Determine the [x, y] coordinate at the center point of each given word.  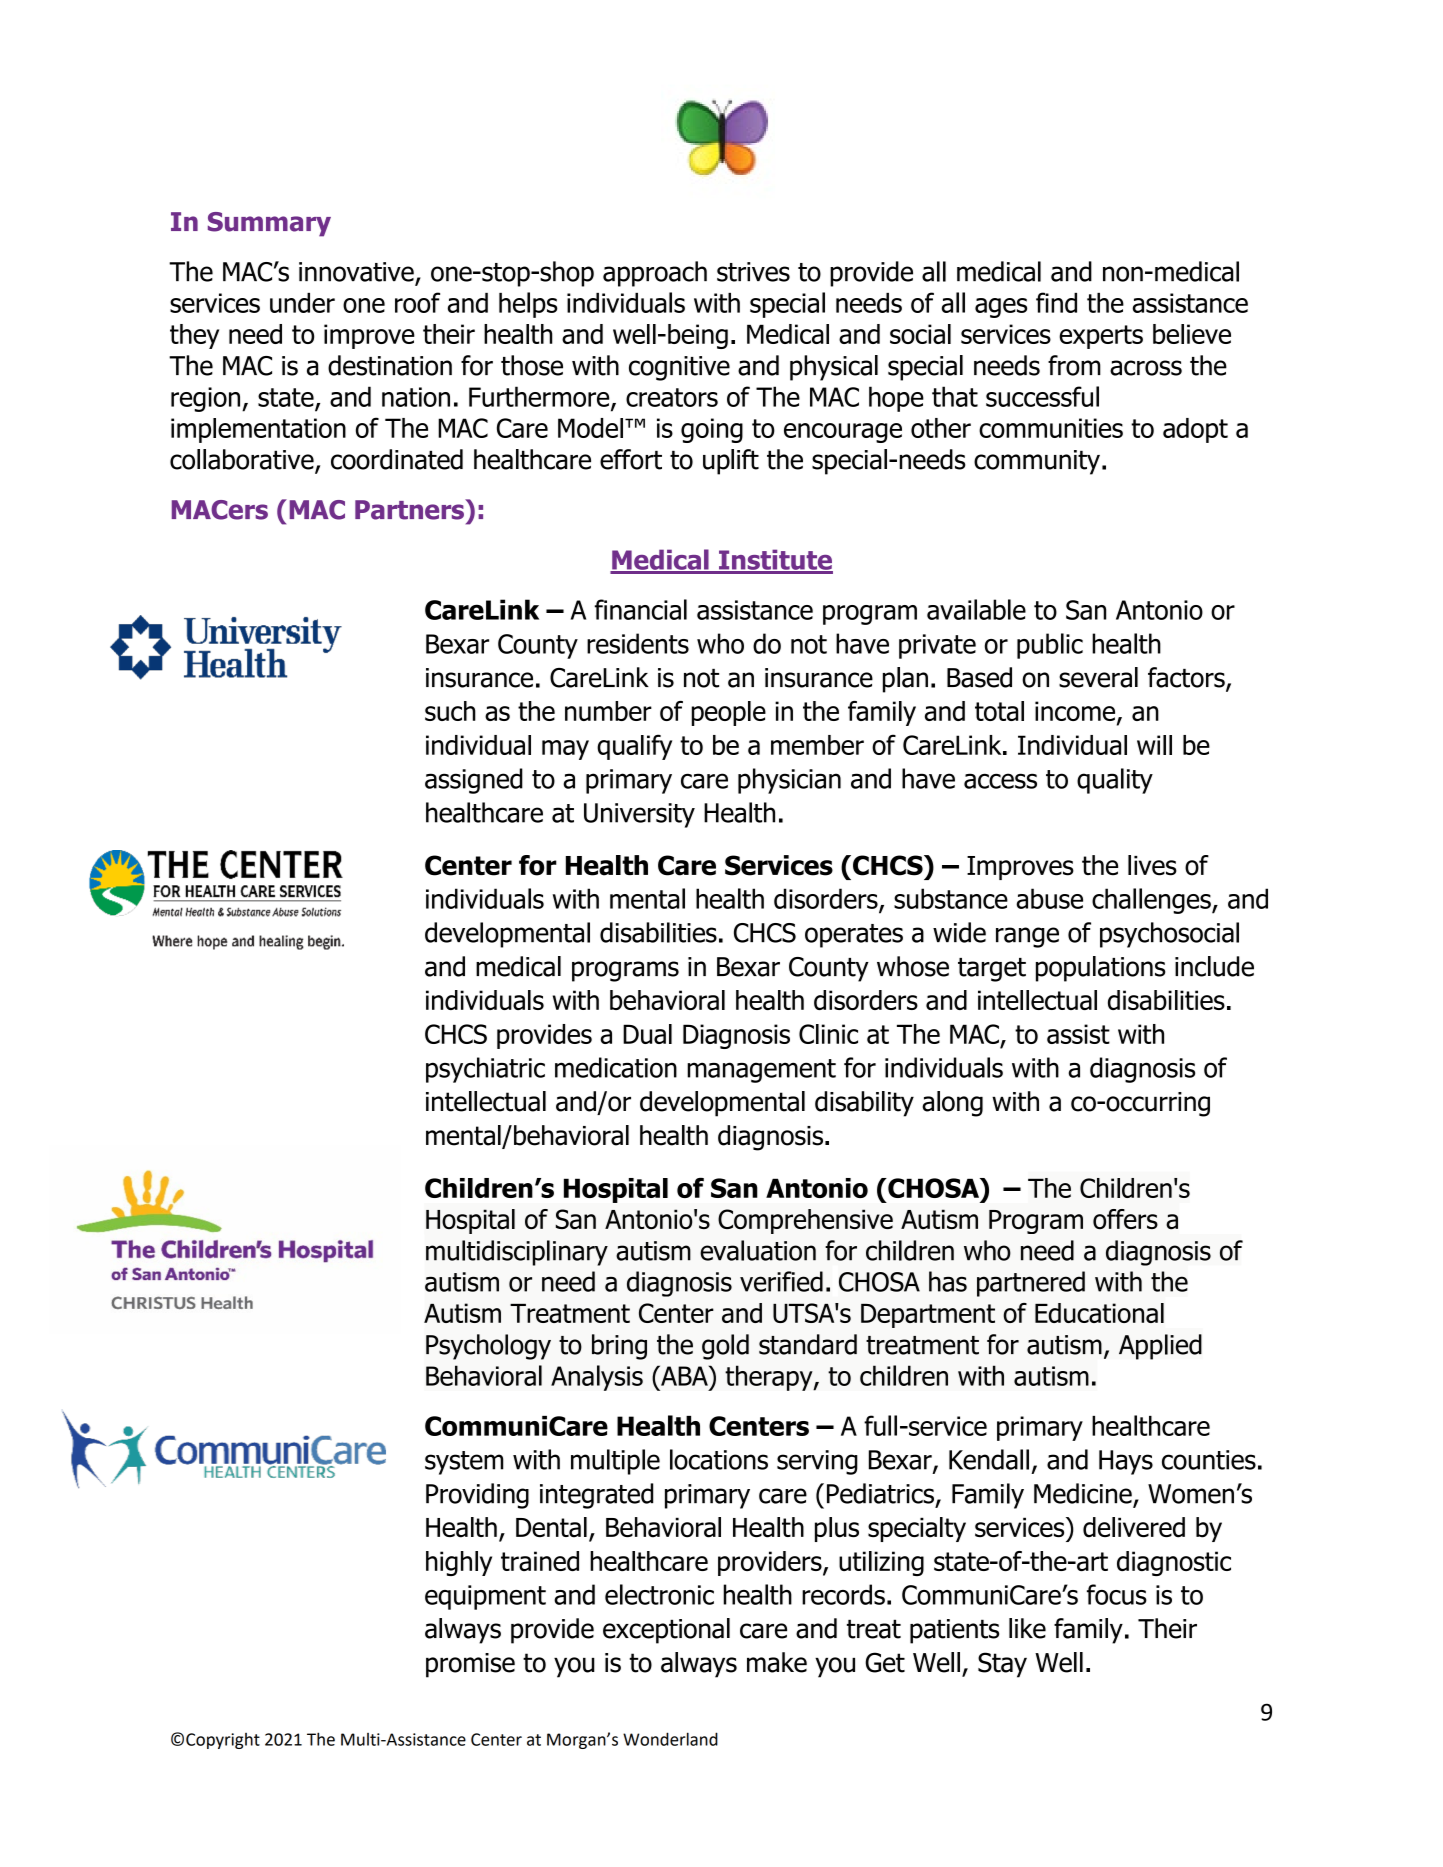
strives [753, 272]
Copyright [223, 1741]
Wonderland [670, 1739]
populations [1100, 969]
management [761, 1071]
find [1056, 302]
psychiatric [485, 1070]
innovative [356, 272]
